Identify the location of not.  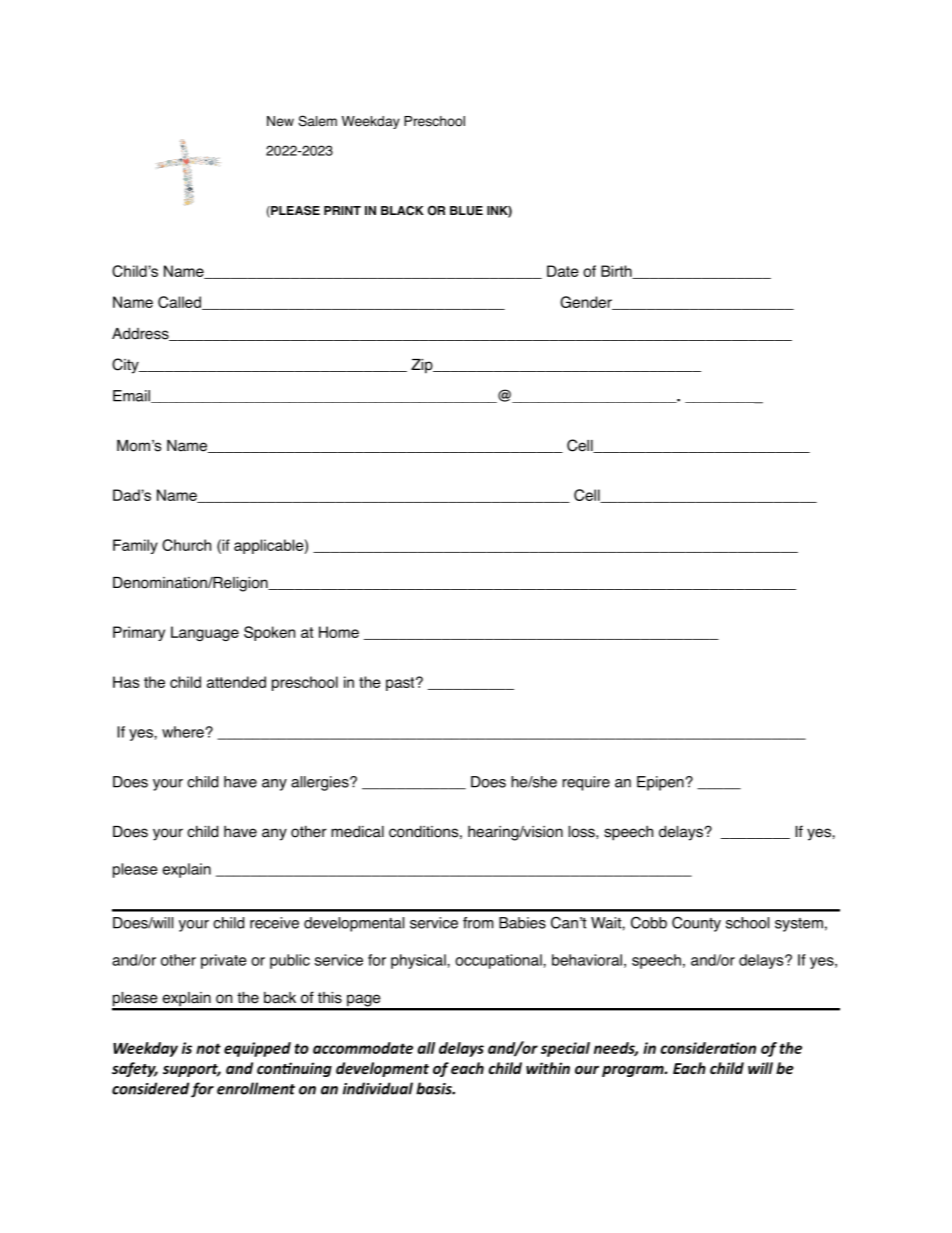
(208, 1048).
